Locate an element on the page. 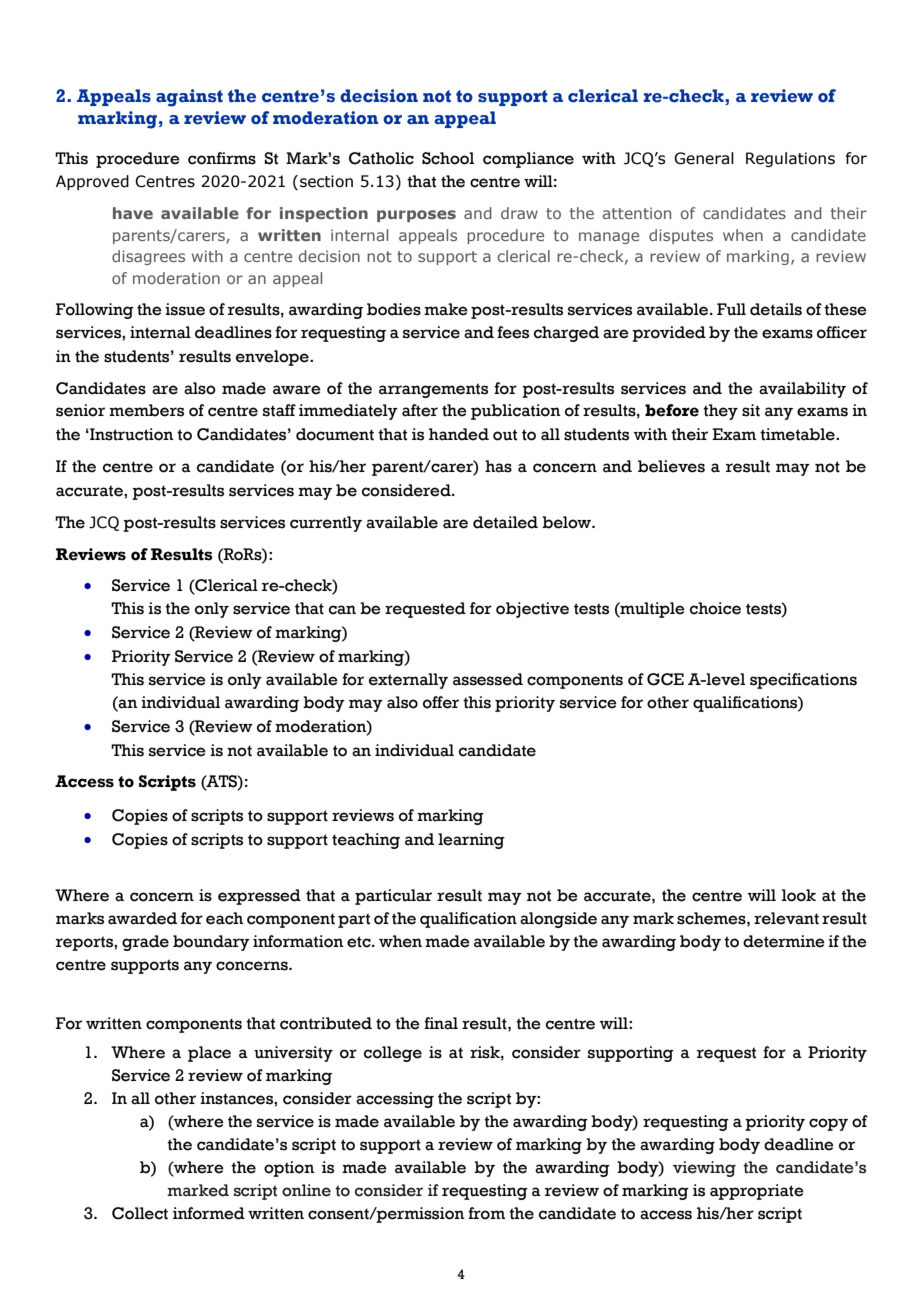  from is located at coordinates (487, 1213).
